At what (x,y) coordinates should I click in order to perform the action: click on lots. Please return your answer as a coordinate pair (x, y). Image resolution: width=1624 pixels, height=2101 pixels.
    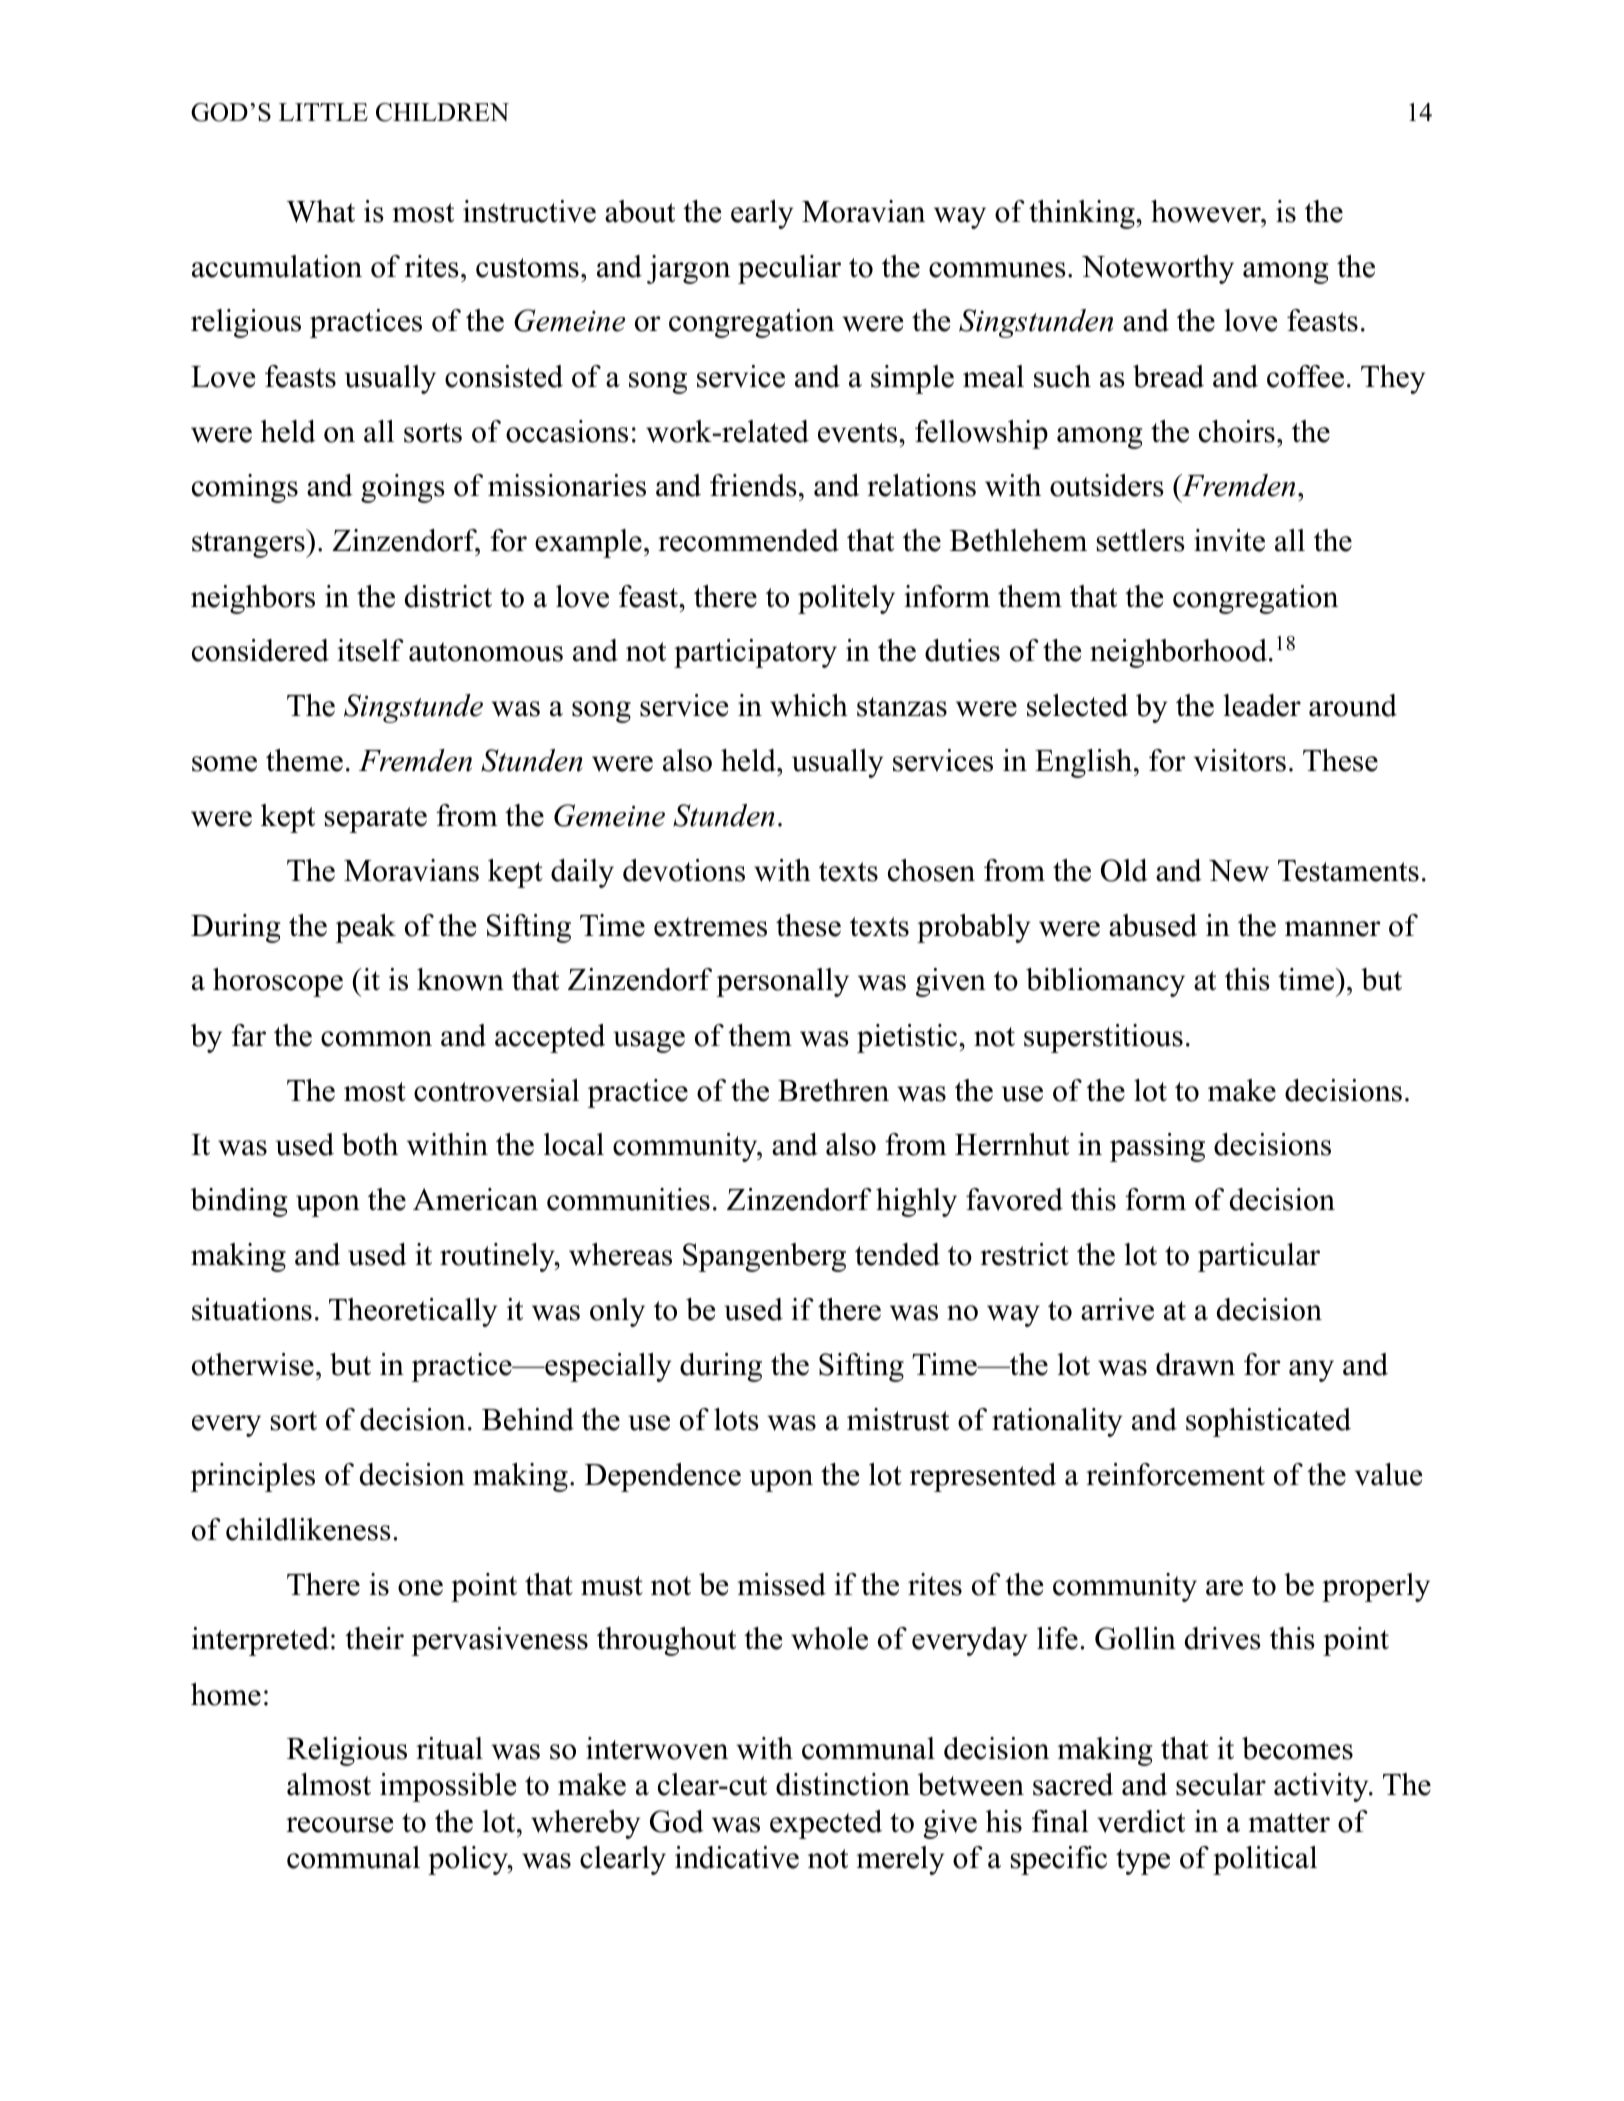
    Looking at the image, I should click on (736, 1419).
